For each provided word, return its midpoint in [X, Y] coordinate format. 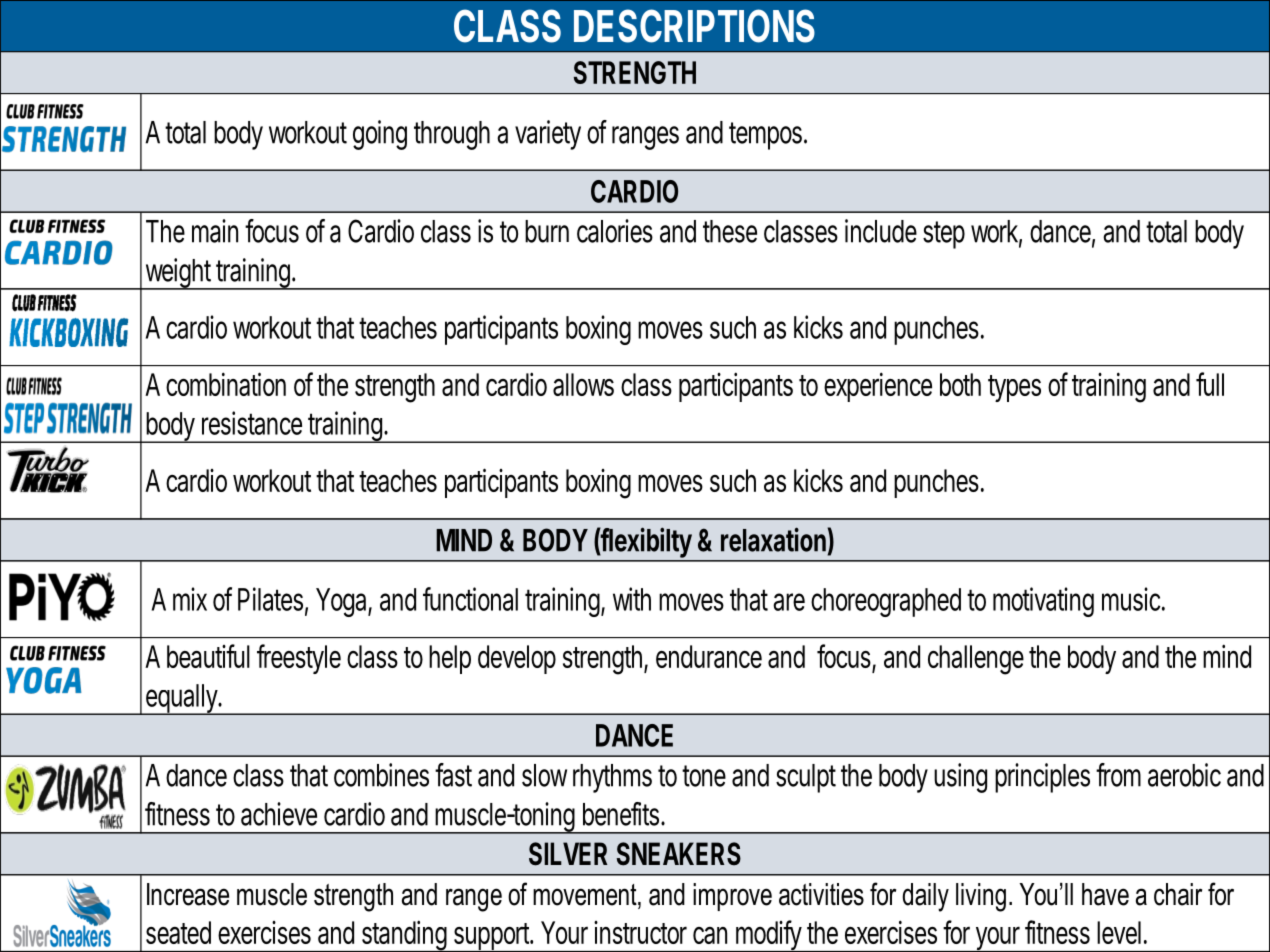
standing [403, 936]
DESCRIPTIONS [694, 26]
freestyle [299, 659]
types [1014, 388]
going [380, 135]
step [944, 235]
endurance [709, 656]
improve [732, 897]
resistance [252, 423]
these [730, 231]
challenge [976, 660]
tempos [765, 136]
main [215, 231]
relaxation [773, 539]
